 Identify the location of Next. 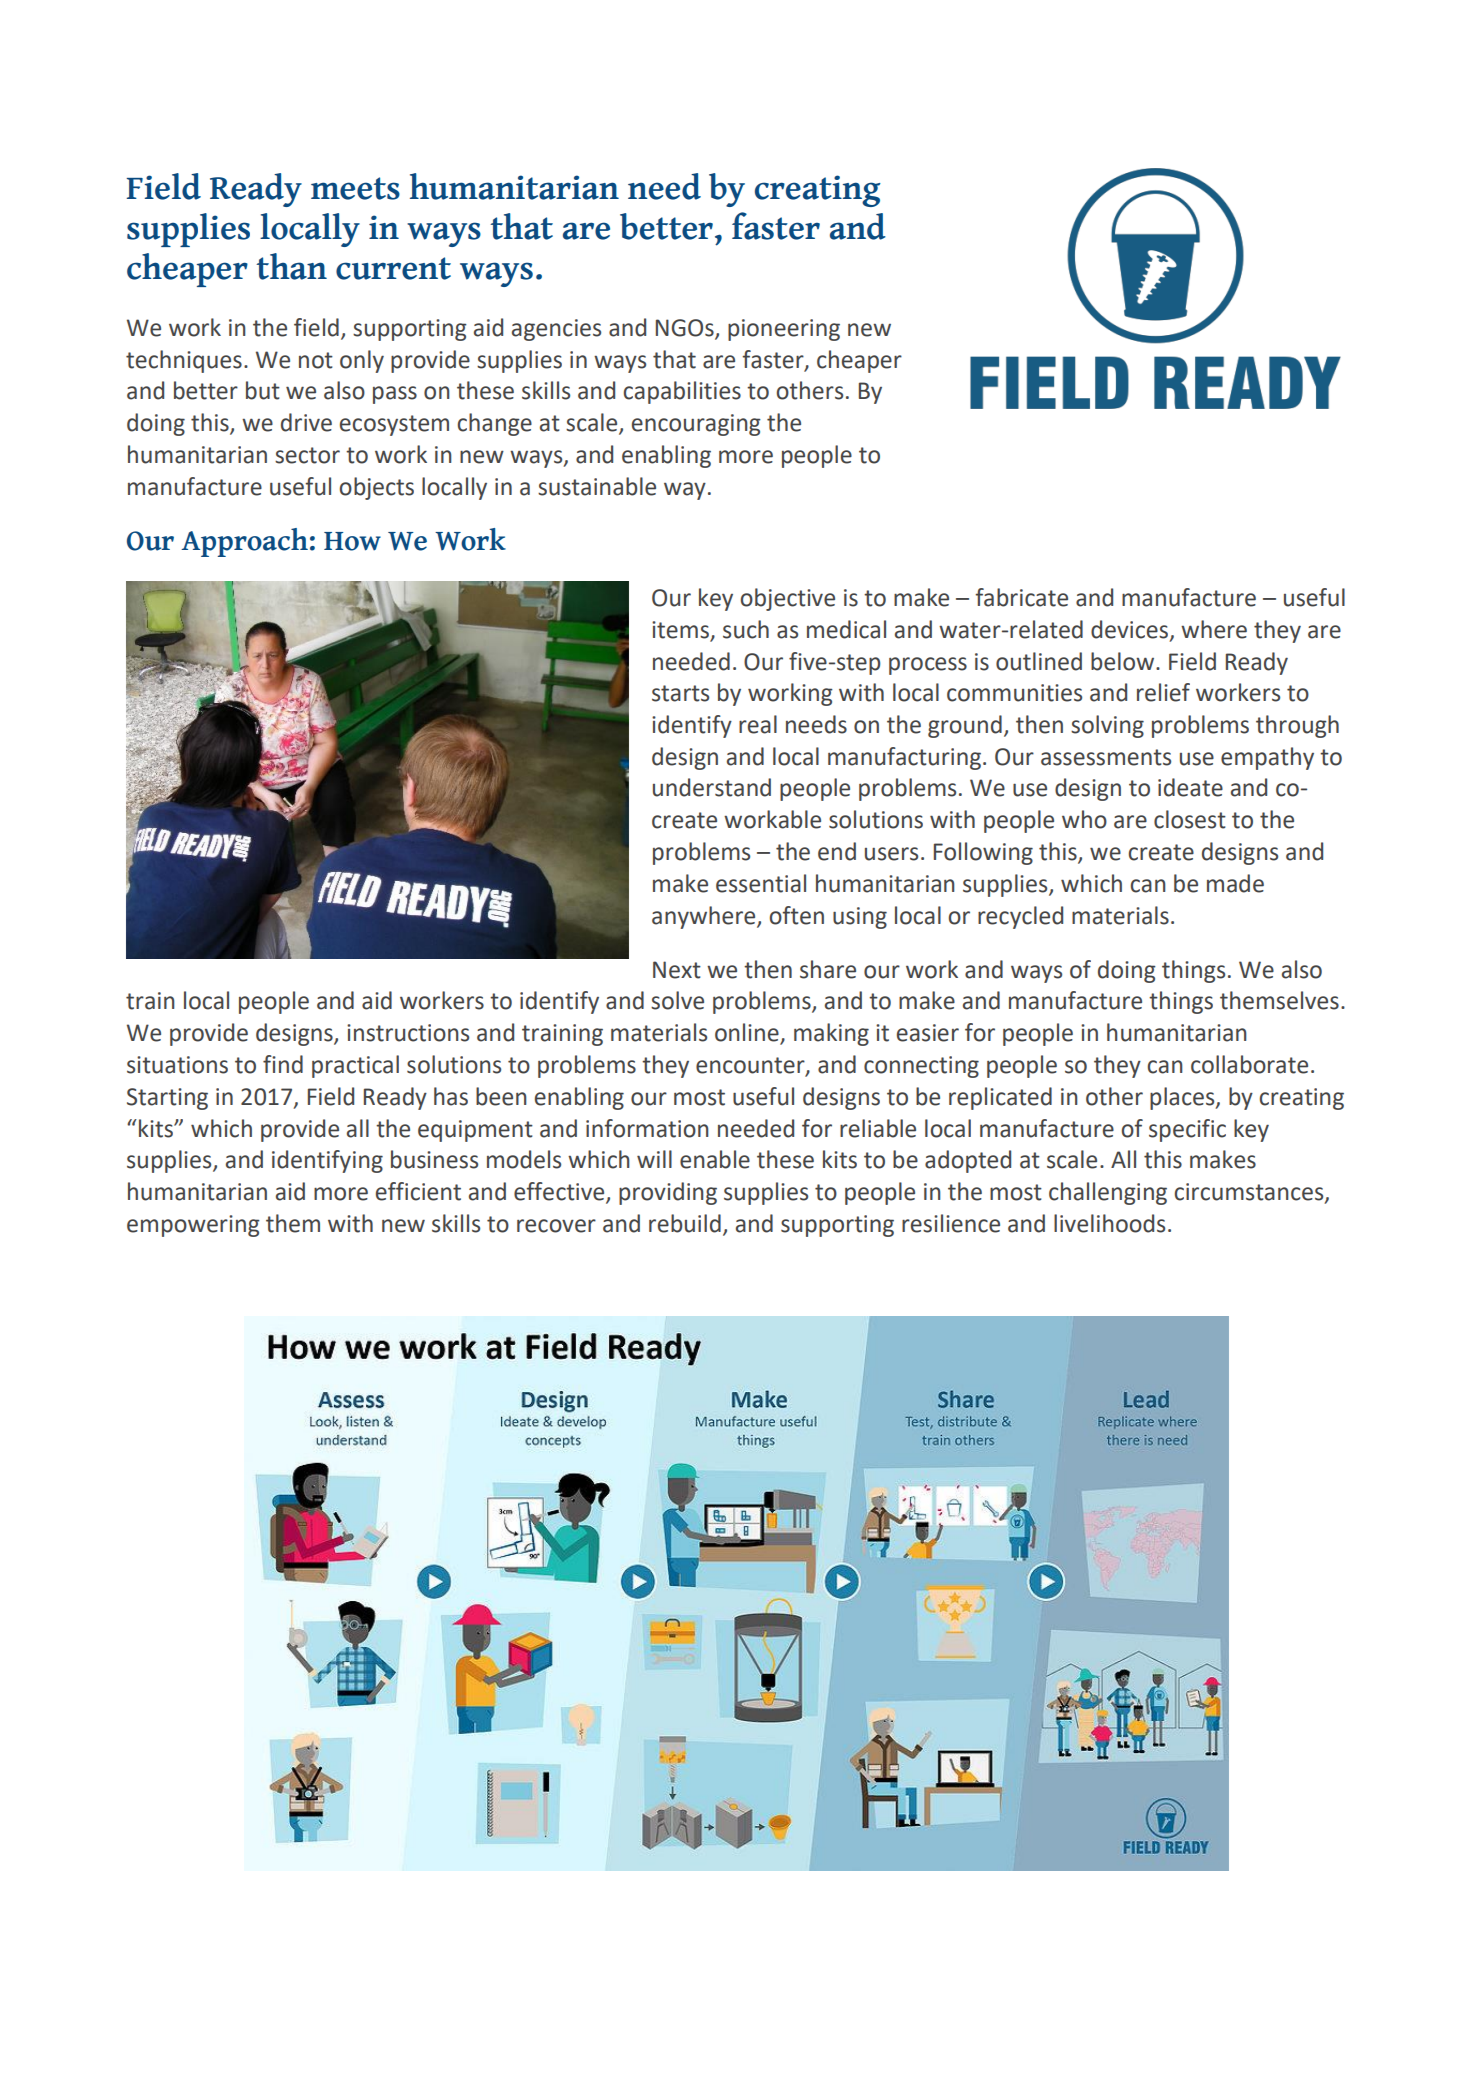
(677, 970).
